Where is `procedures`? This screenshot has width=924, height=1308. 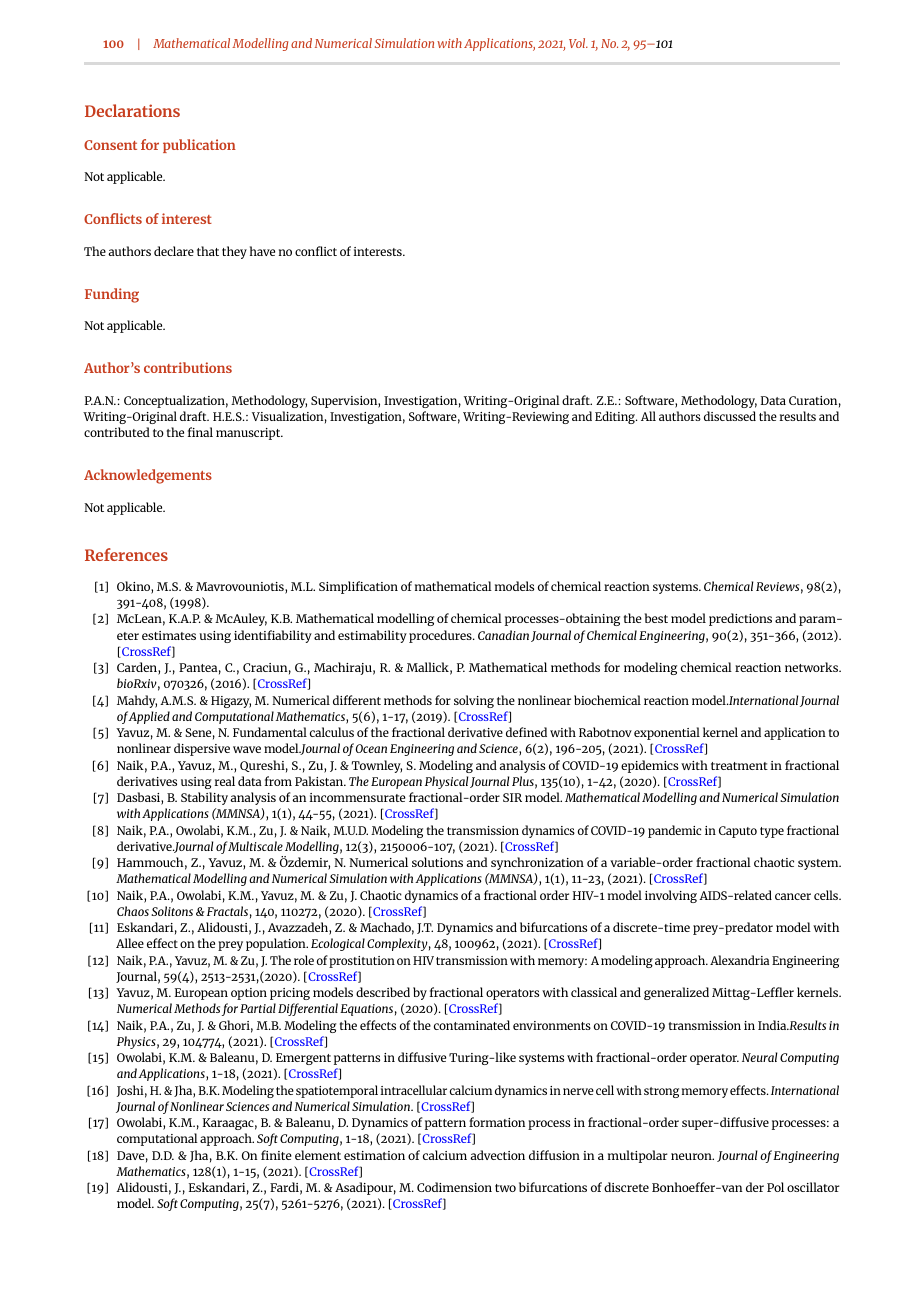
procedures is located at coordinates (441, 636).
